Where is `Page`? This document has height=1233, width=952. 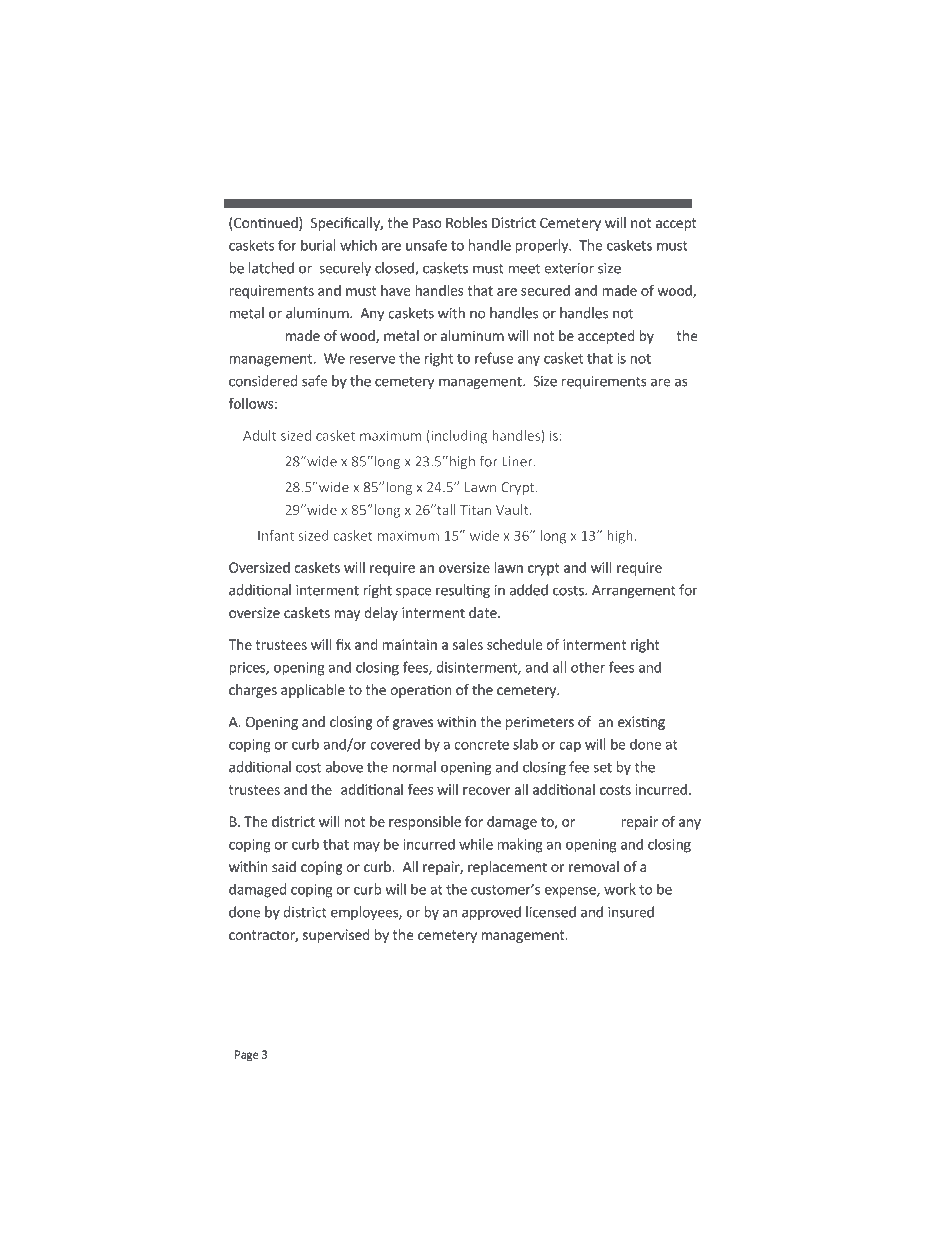 Page is located at coordinates (247, 1055).
